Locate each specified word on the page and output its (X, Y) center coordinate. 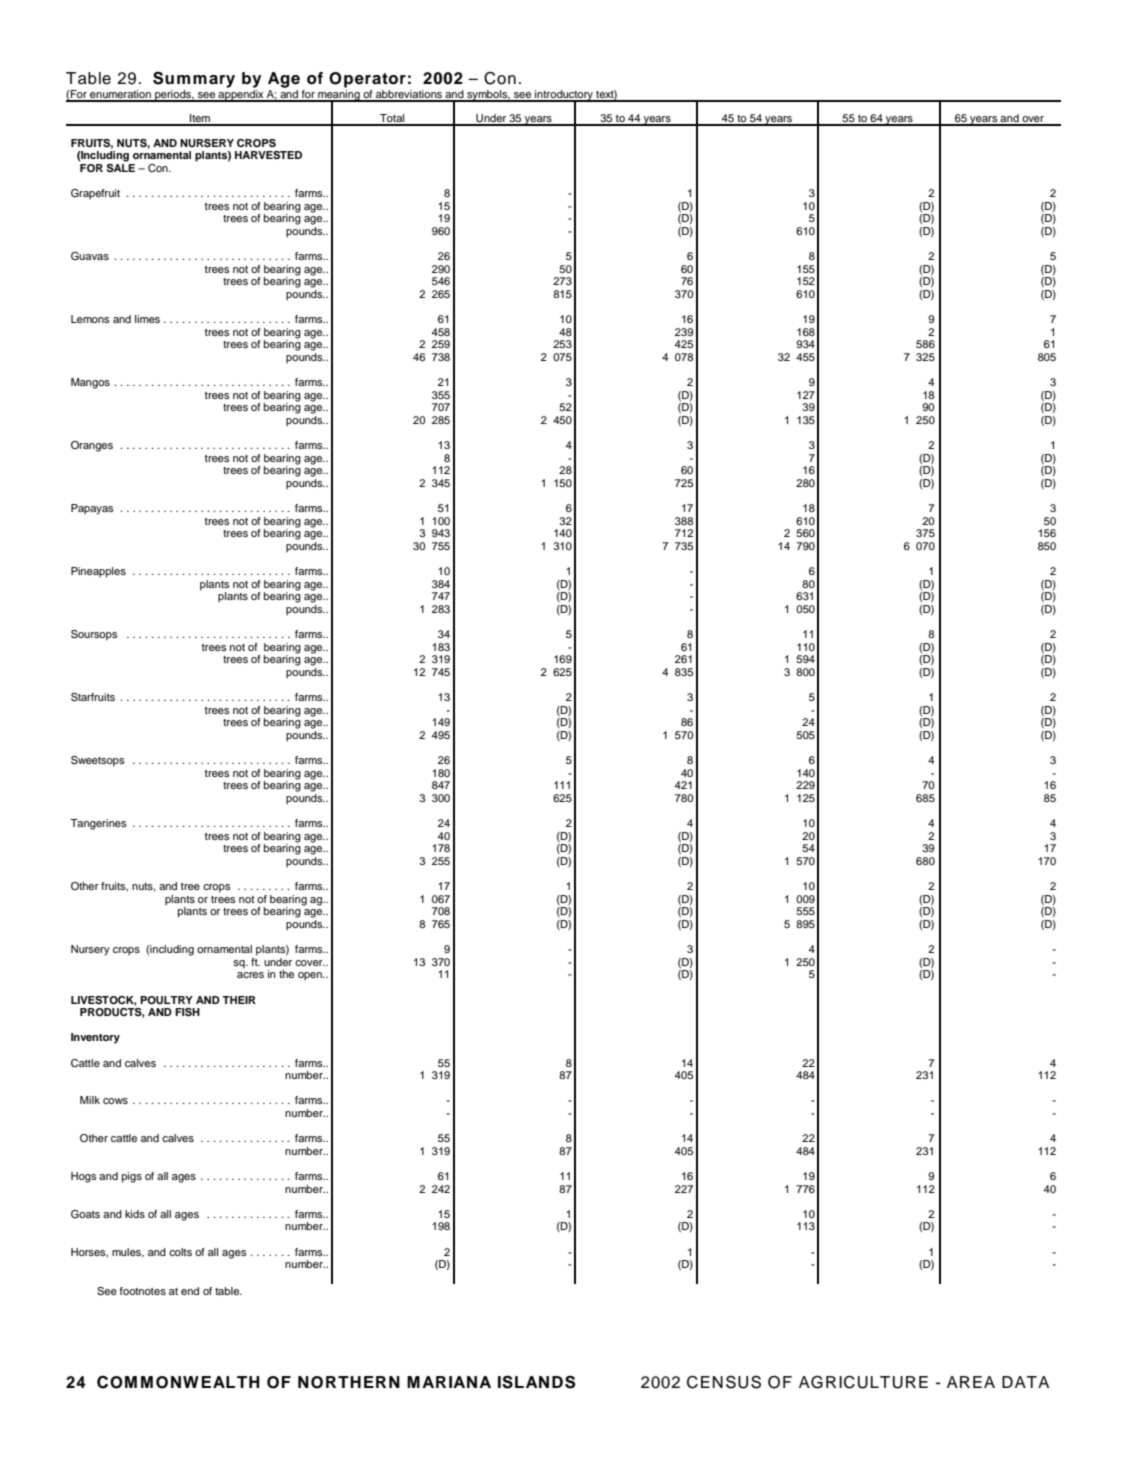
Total (392, 119)
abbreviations (409, 95)
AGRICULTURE (863, 1382)
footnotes (142, 1291)
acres (250, 975)
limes (147, 319)
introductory (564, 96)
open (311, 976)
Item (200, 119)
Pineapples (98, 572)
